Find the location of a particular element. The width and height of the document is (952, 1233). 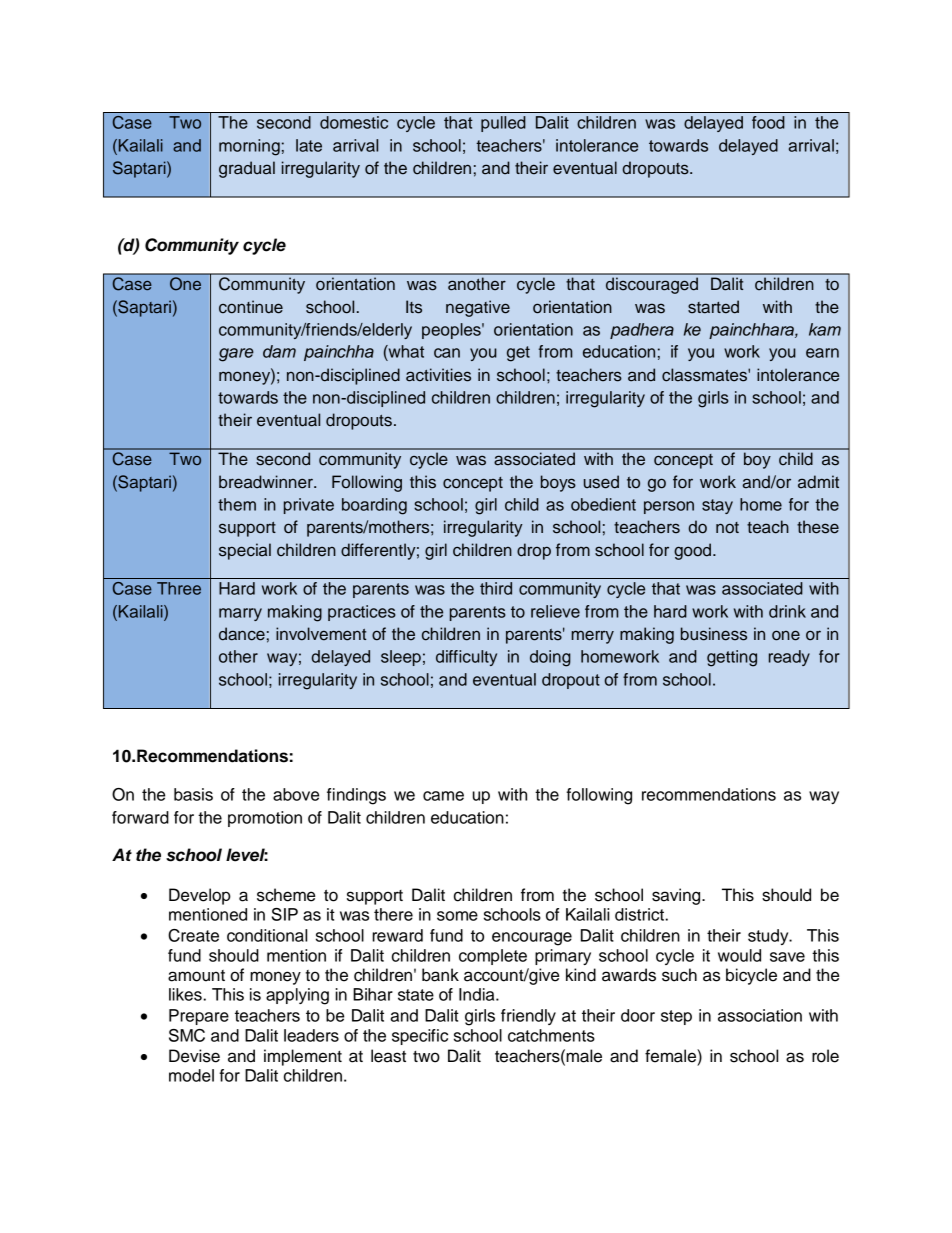

Devise is located at coordinates (194, 1056).
